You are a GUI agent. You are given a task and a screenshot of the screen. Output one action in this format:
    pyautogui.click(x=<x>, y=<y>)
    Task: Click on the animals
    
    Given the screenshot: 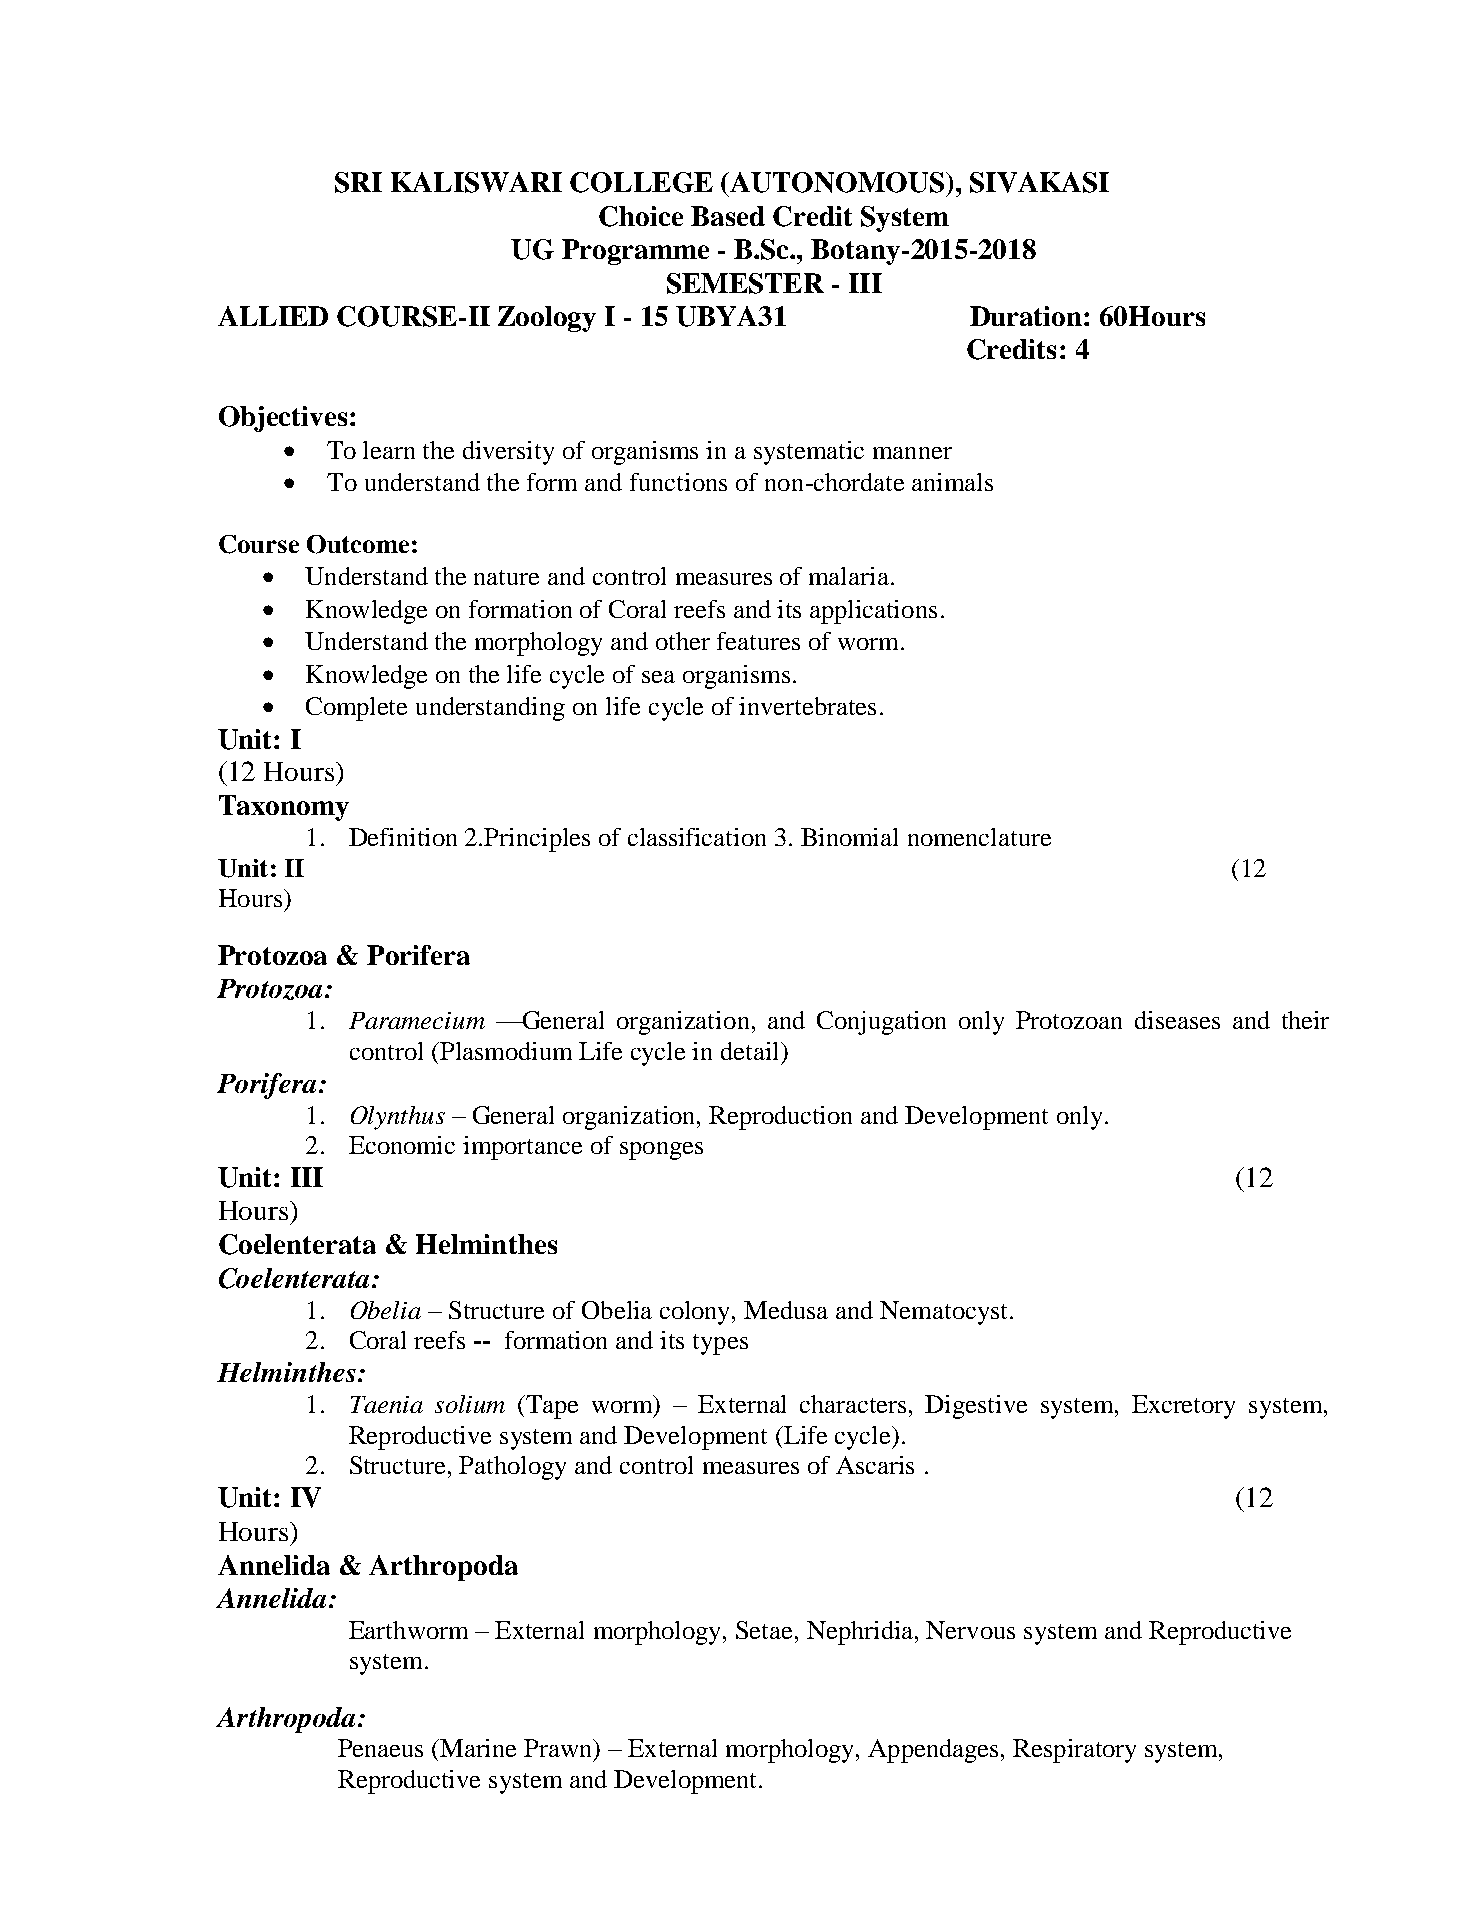 What is the action you would take?
    pyautogui.click(x=952, y=482)
